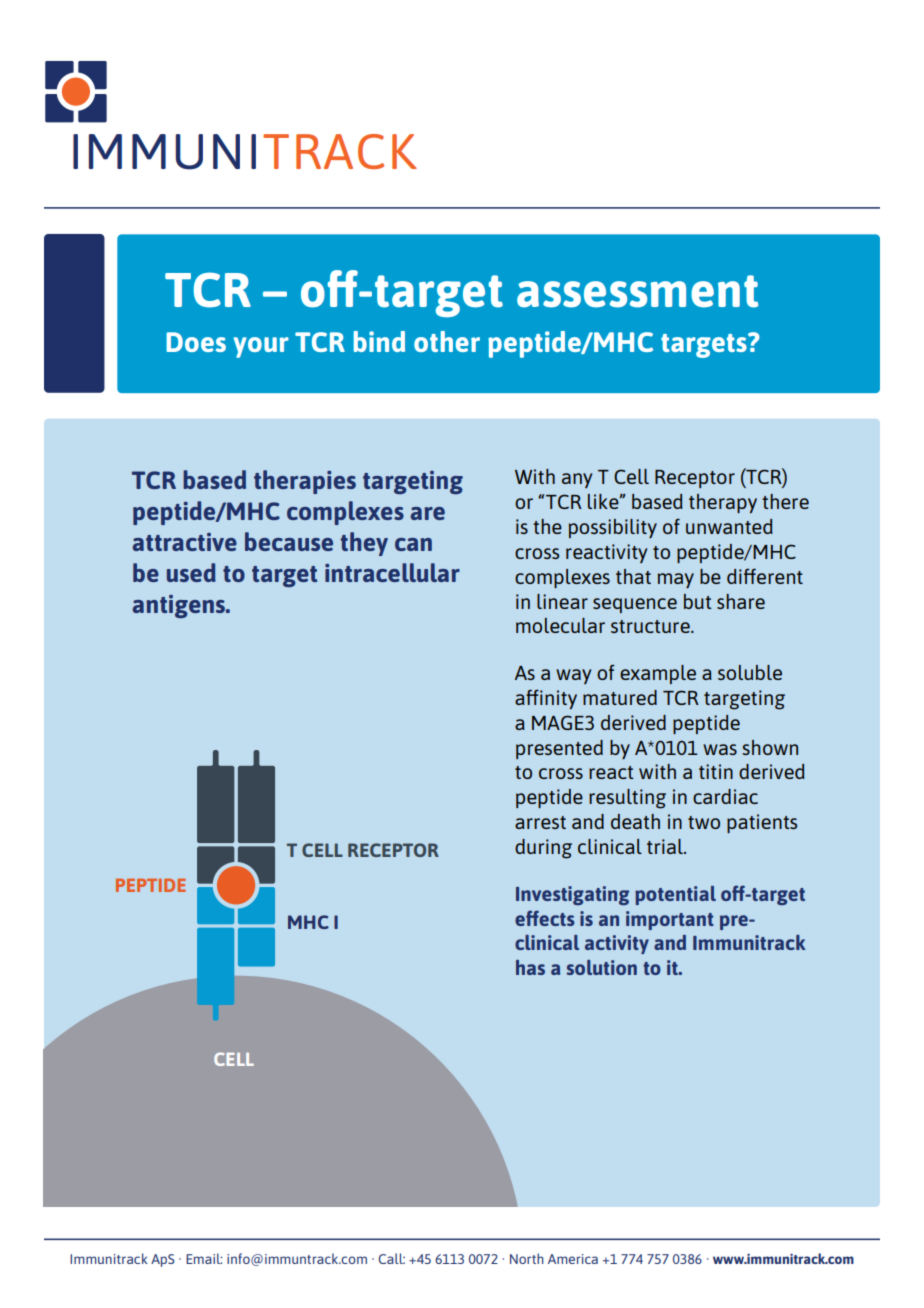  I want to click on other, so click(447, 341).
